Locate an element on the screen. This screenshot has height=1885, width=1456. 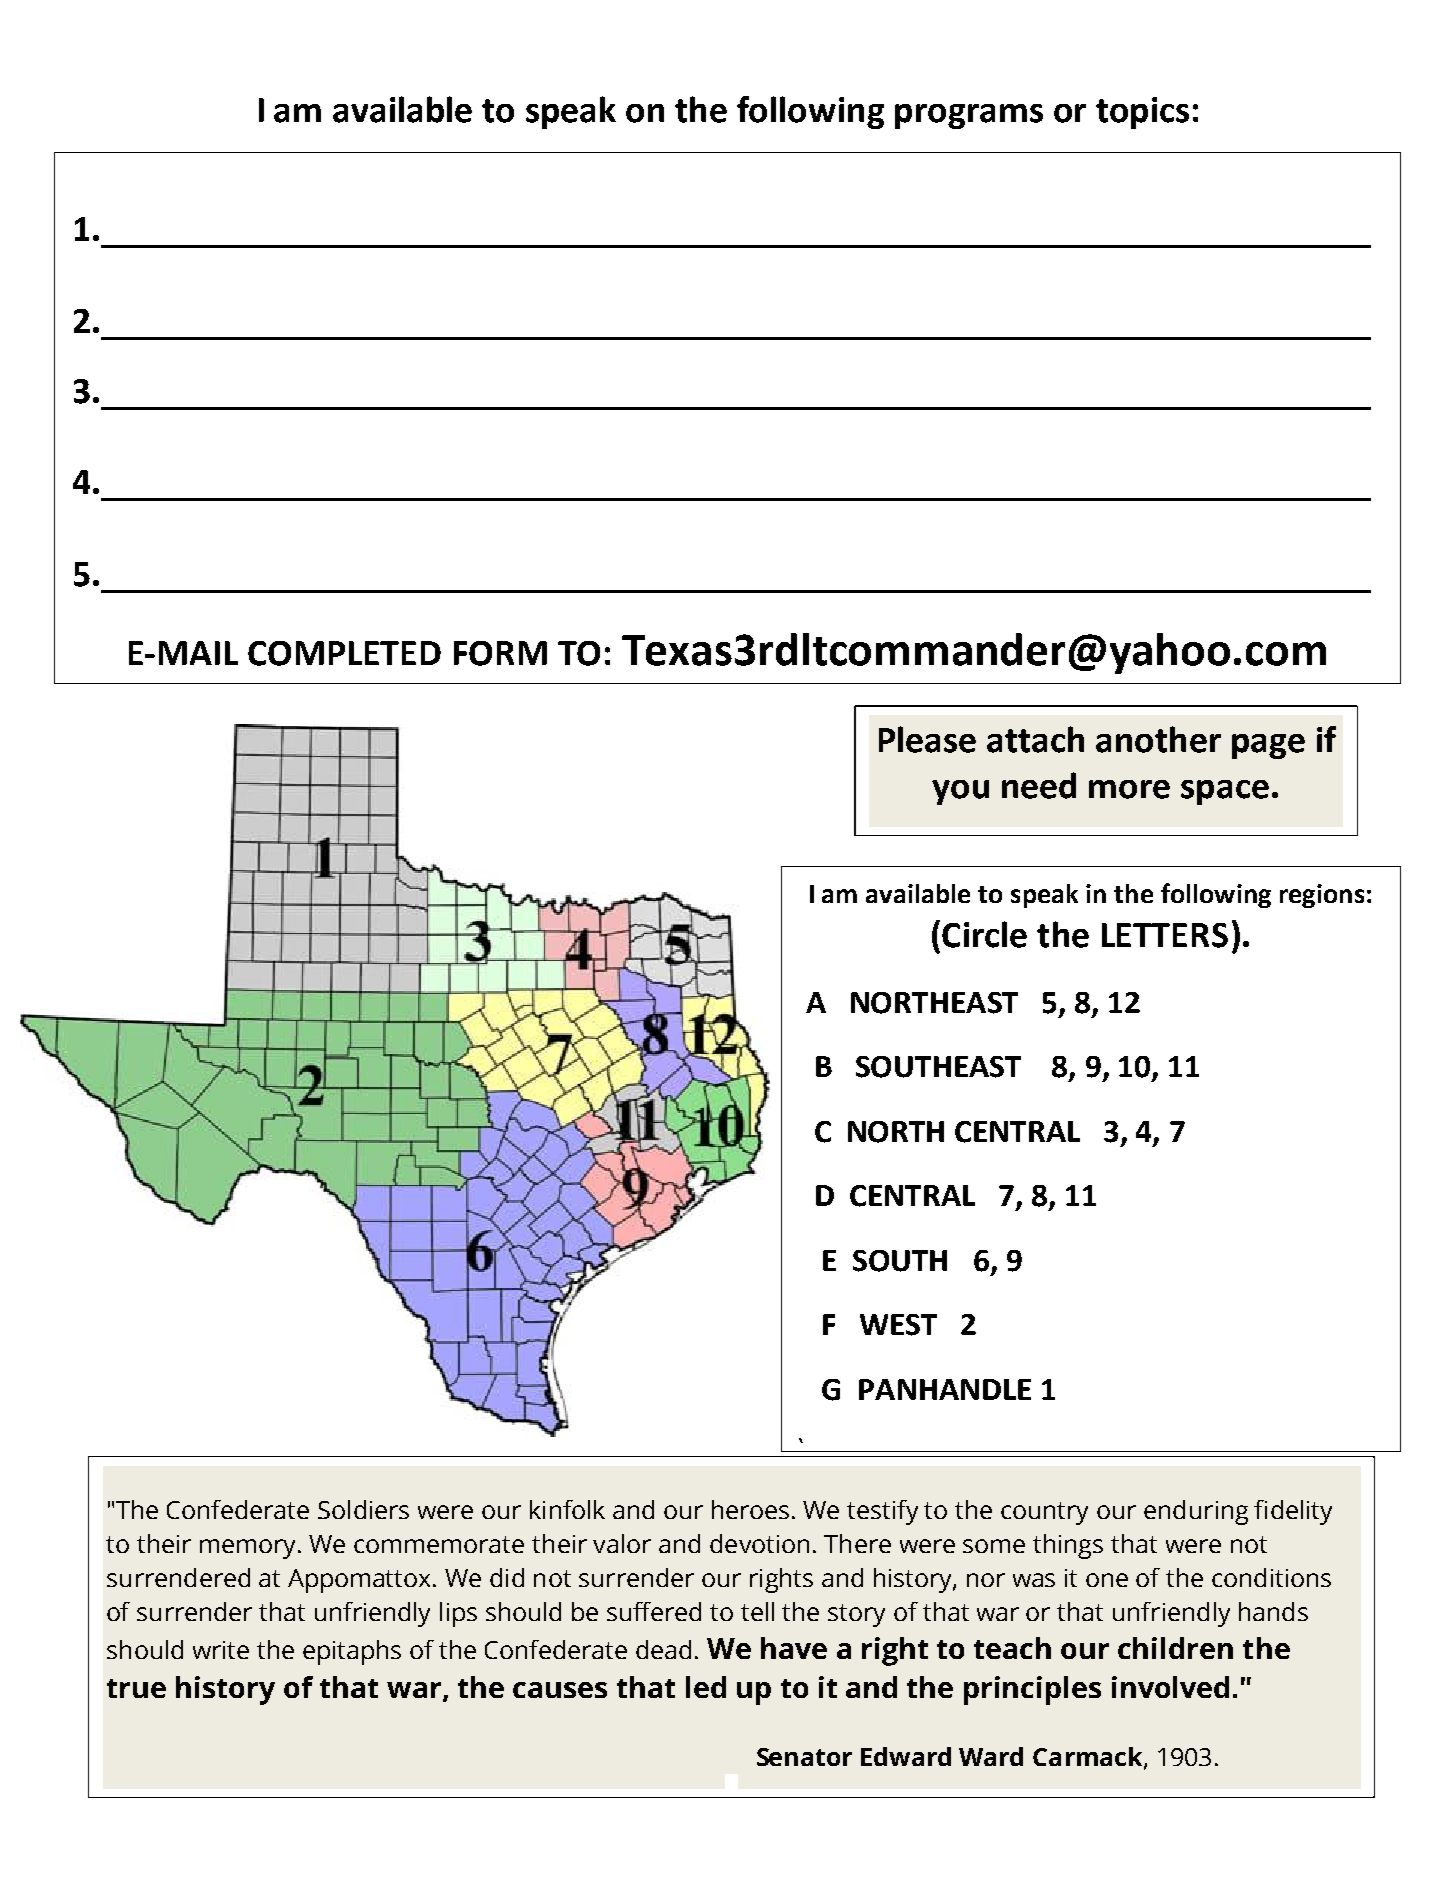
Circle is located at coordinates (984, 934).
